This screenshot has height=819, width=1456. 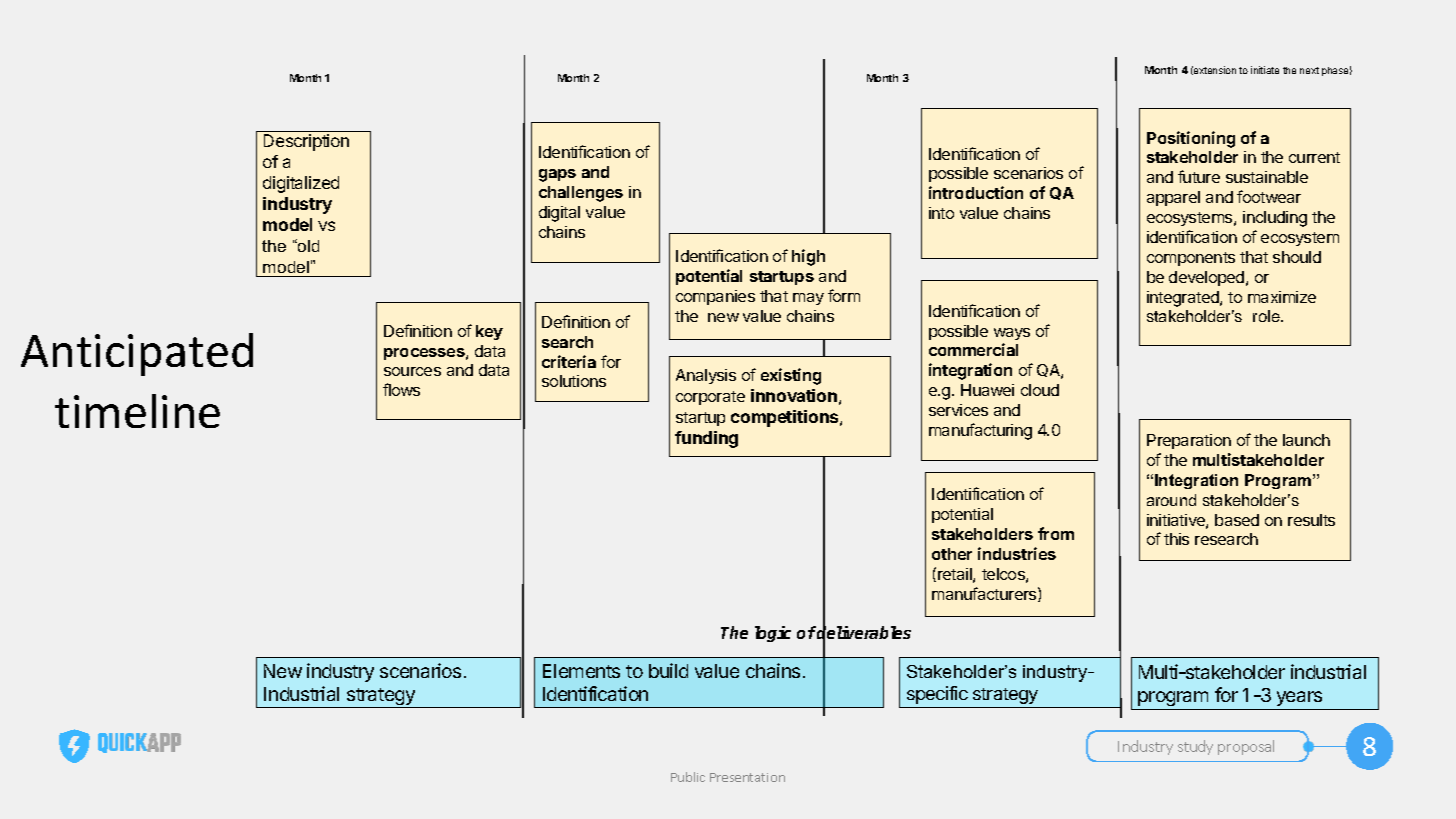 I want to click on role, so click(x=1267, y=316).
